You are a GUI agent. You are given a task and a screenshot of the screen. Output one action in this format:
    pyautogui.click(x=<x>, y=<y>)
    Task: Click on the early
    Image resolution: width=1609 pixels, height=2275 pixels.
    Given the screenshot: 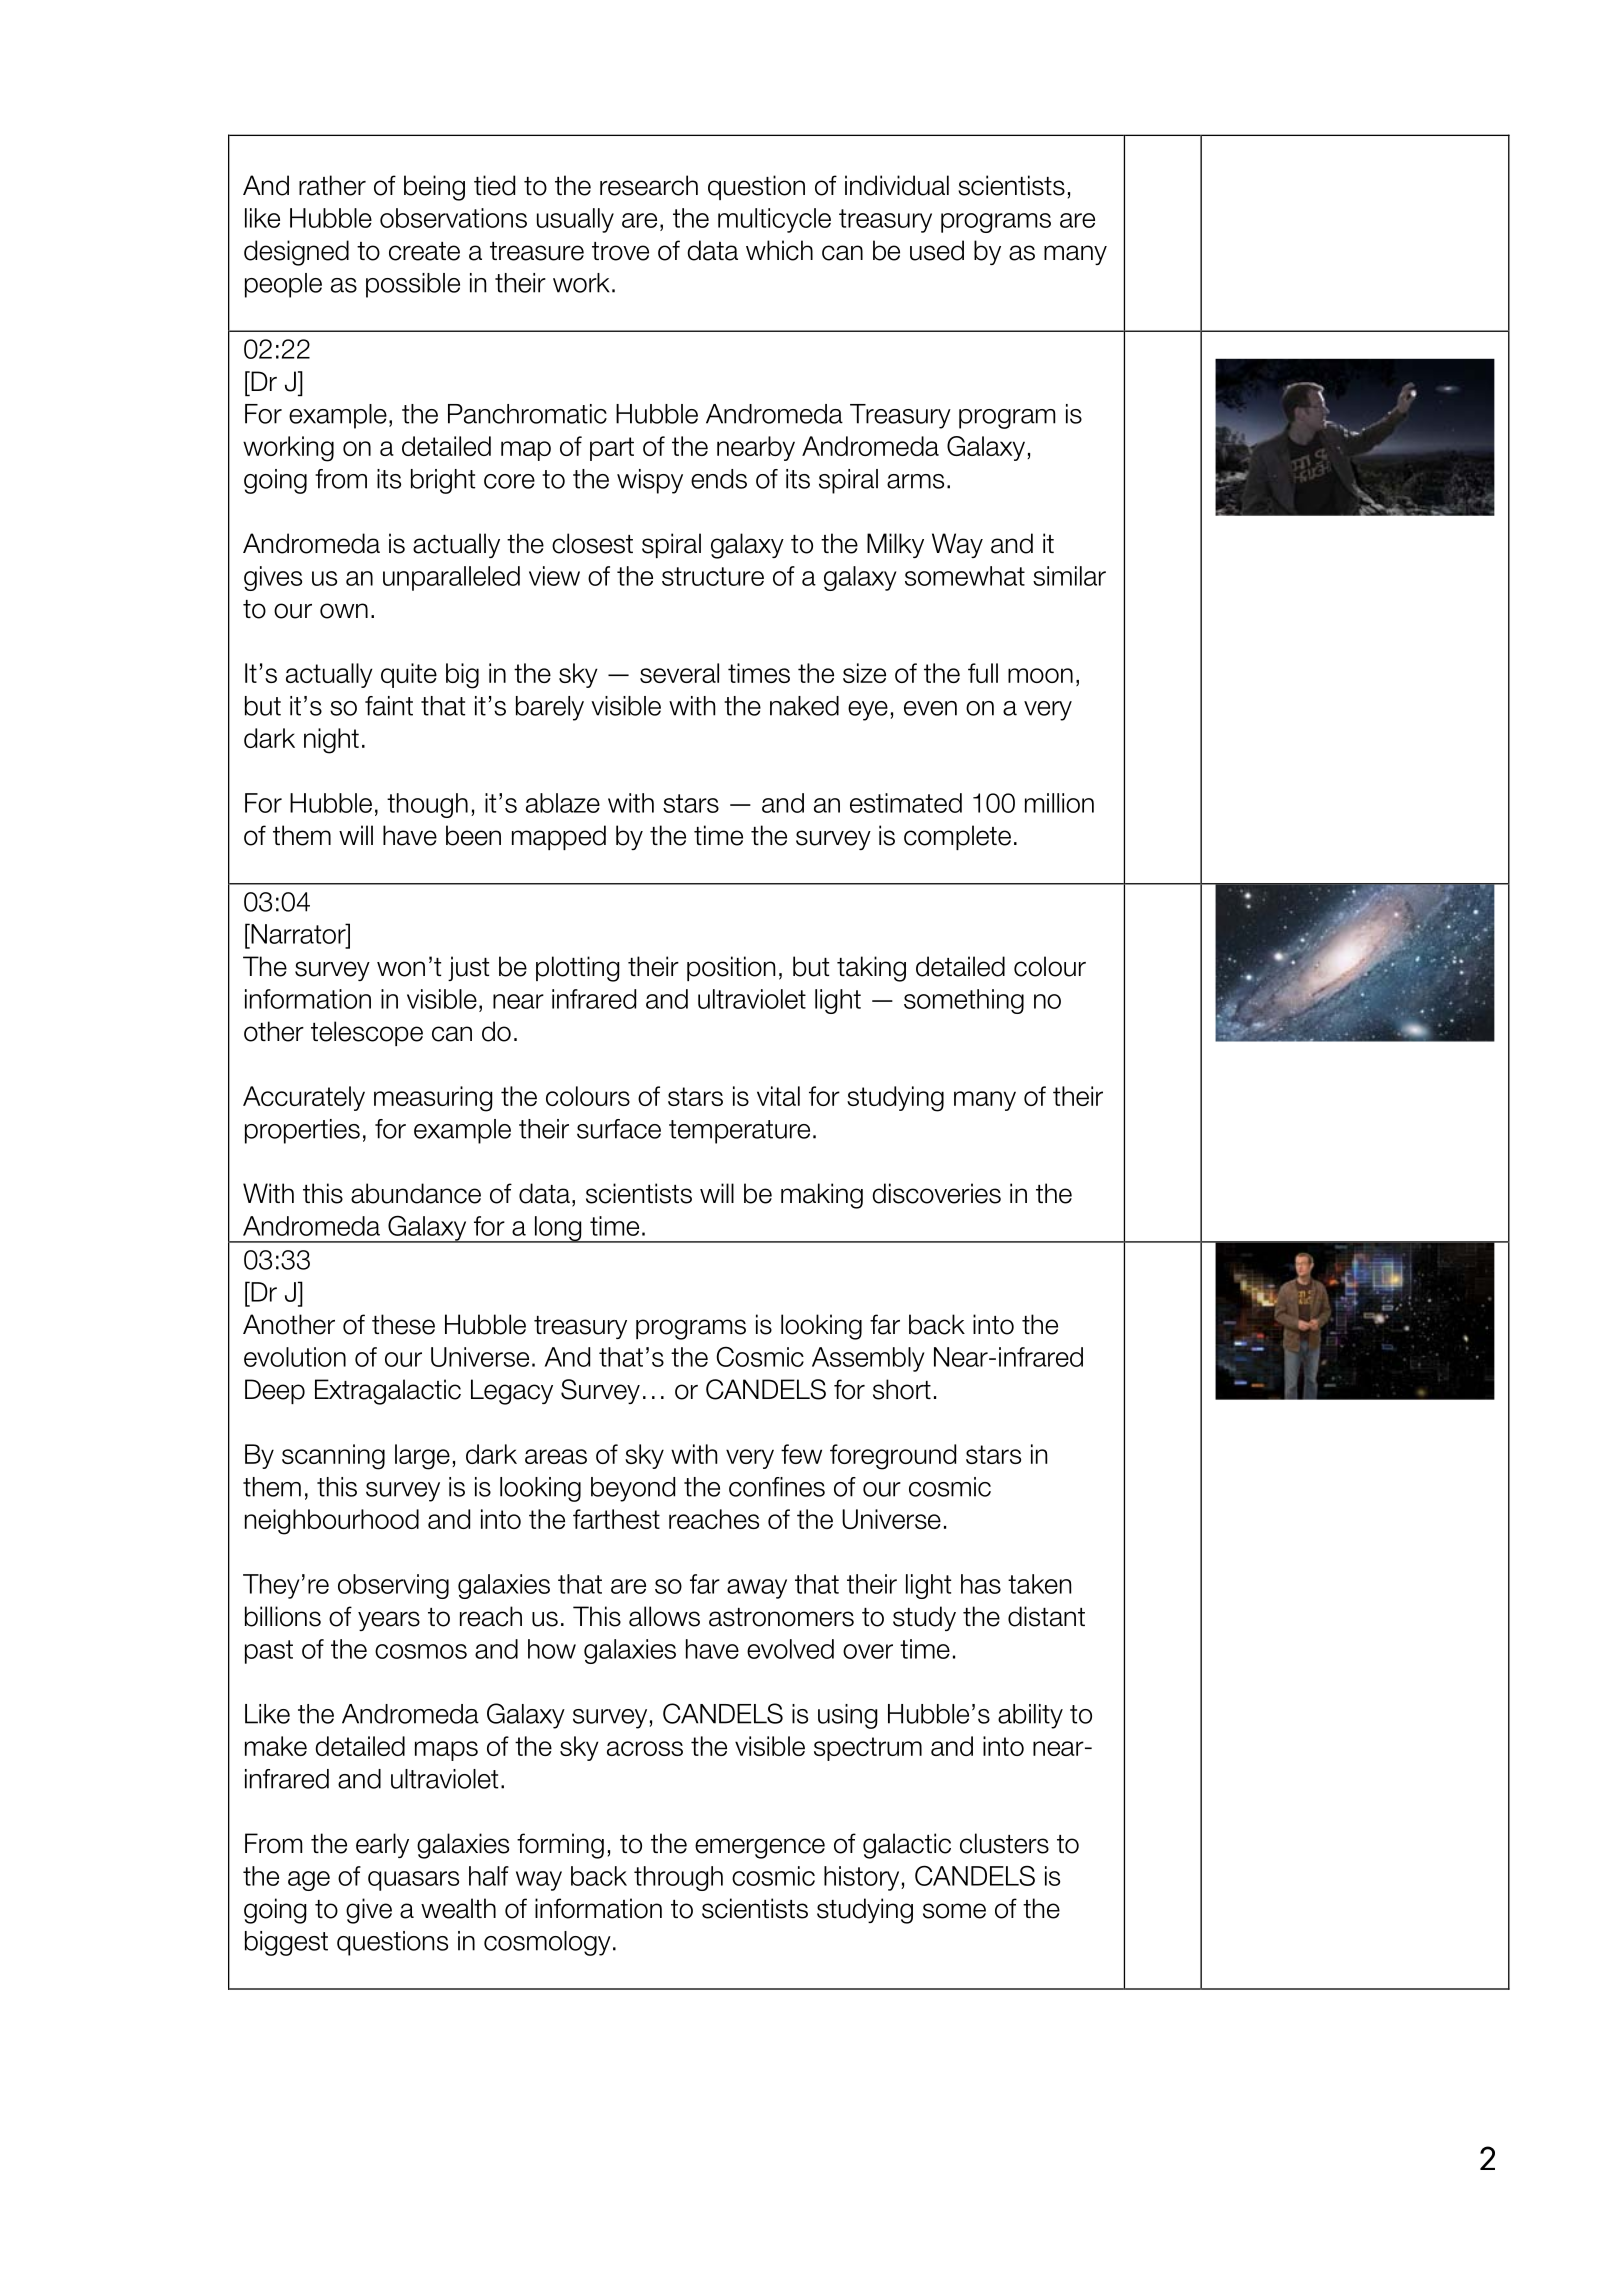 What is the action you would take?
    pyautogui.click(x=382, y=1845)
